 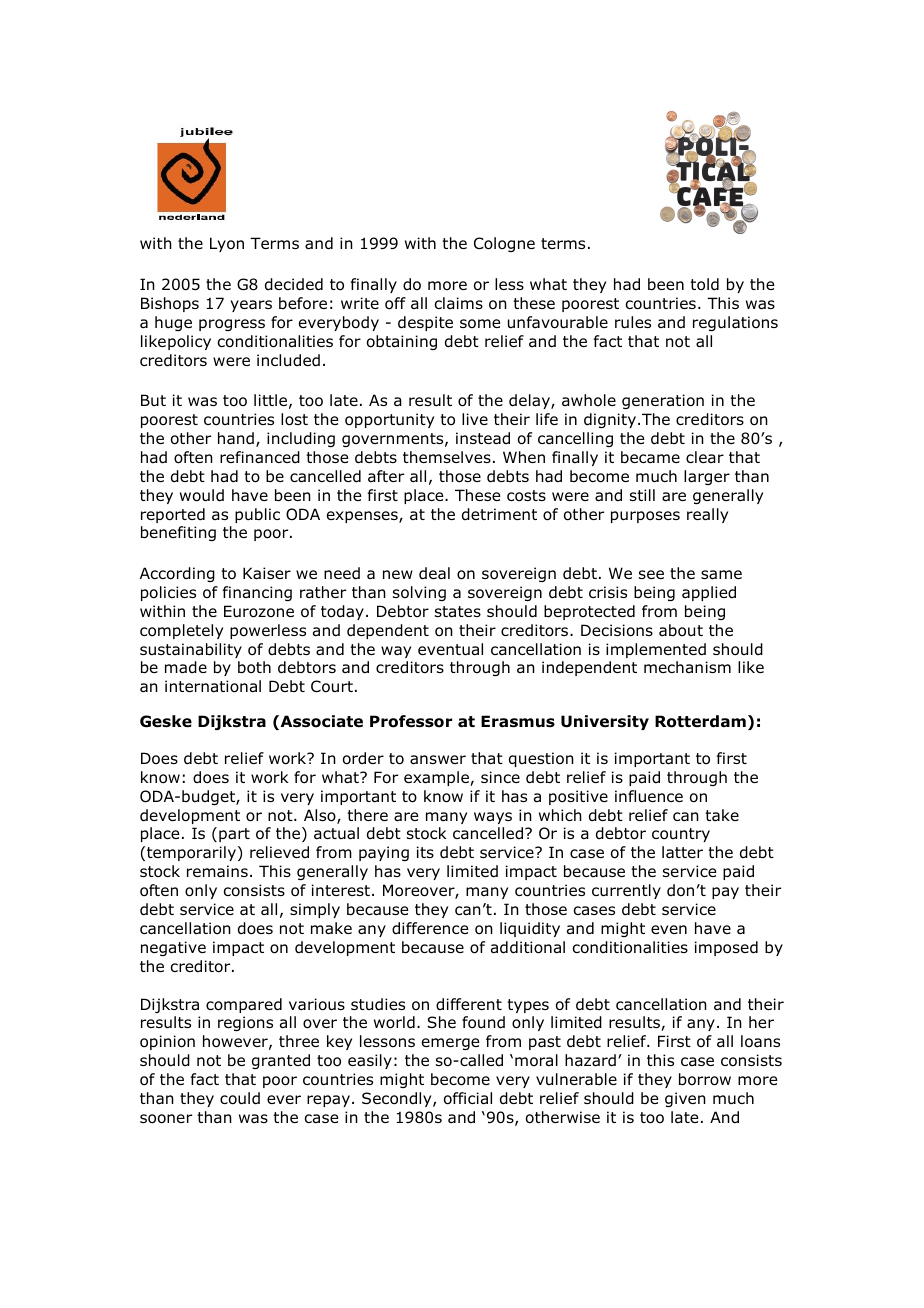 I want to click on benefiting, so click(x=178, y=533).
